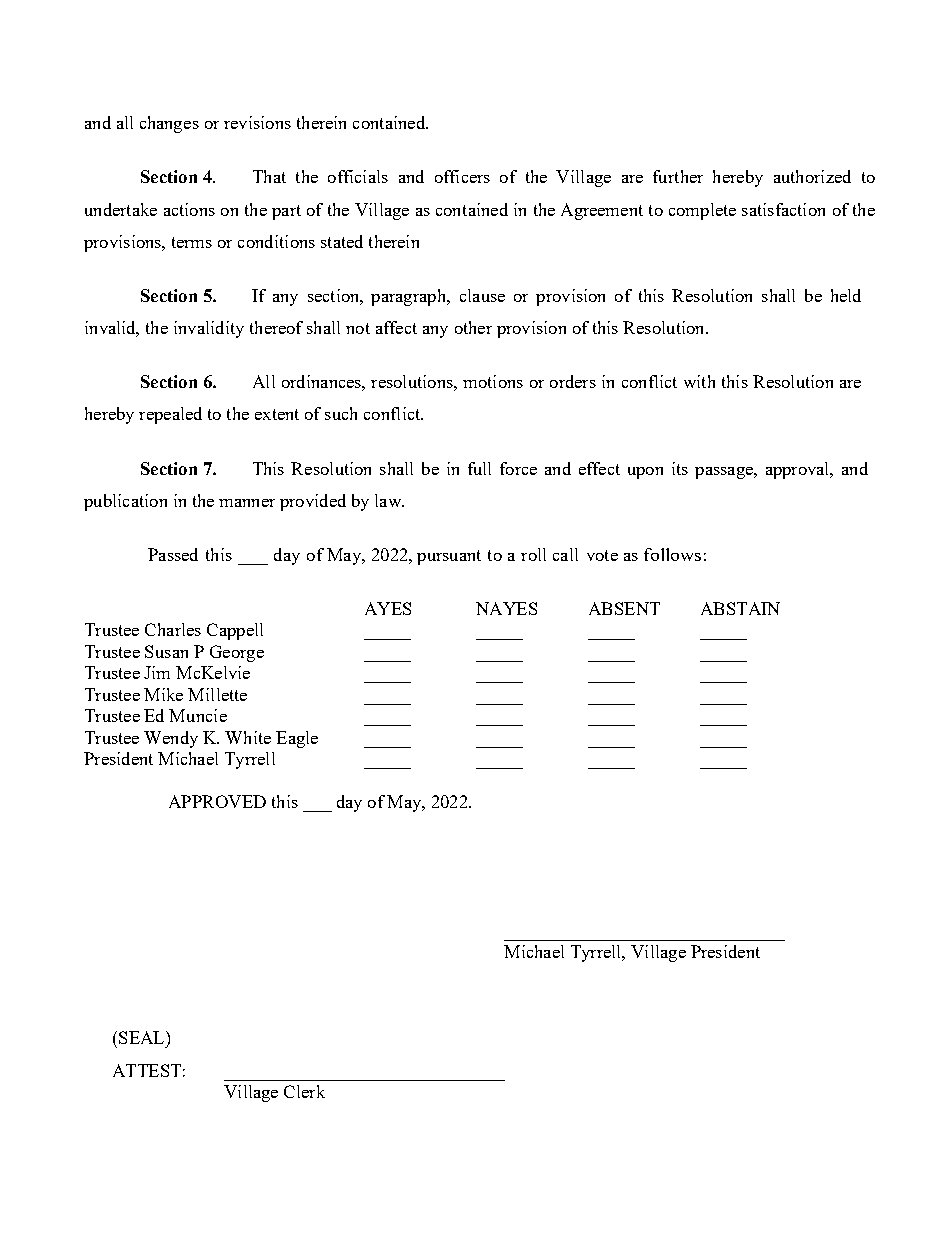  I want to click on officers, so click(462, 176).
